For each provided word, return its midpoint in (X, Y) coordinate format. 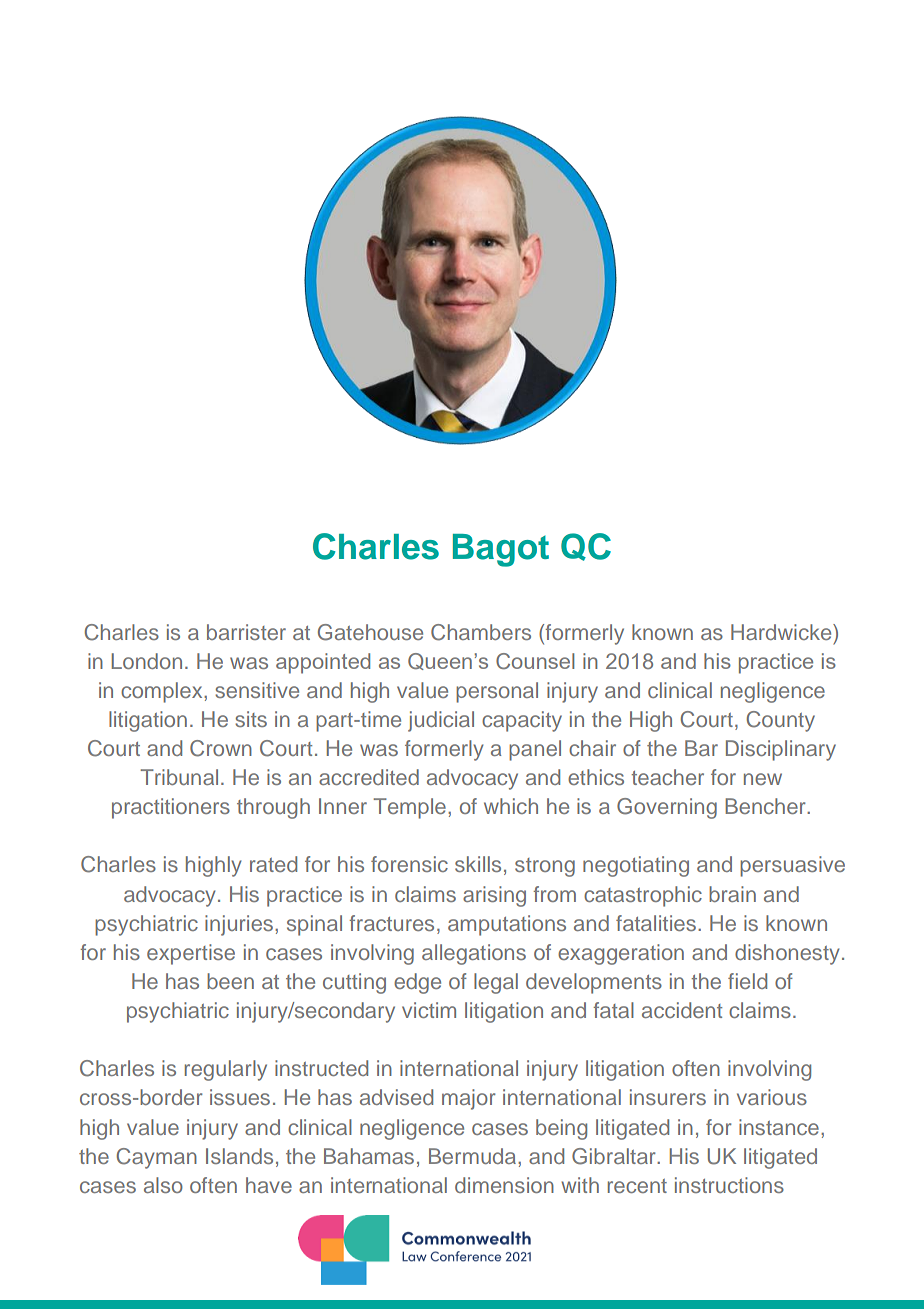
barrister (246, 632)
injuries (240, 925)
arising (494, 896)
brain (732, 894)
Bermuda (474, 1156)
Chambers (481, 632)
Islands (239, 1156)
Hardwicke (782, 632)
